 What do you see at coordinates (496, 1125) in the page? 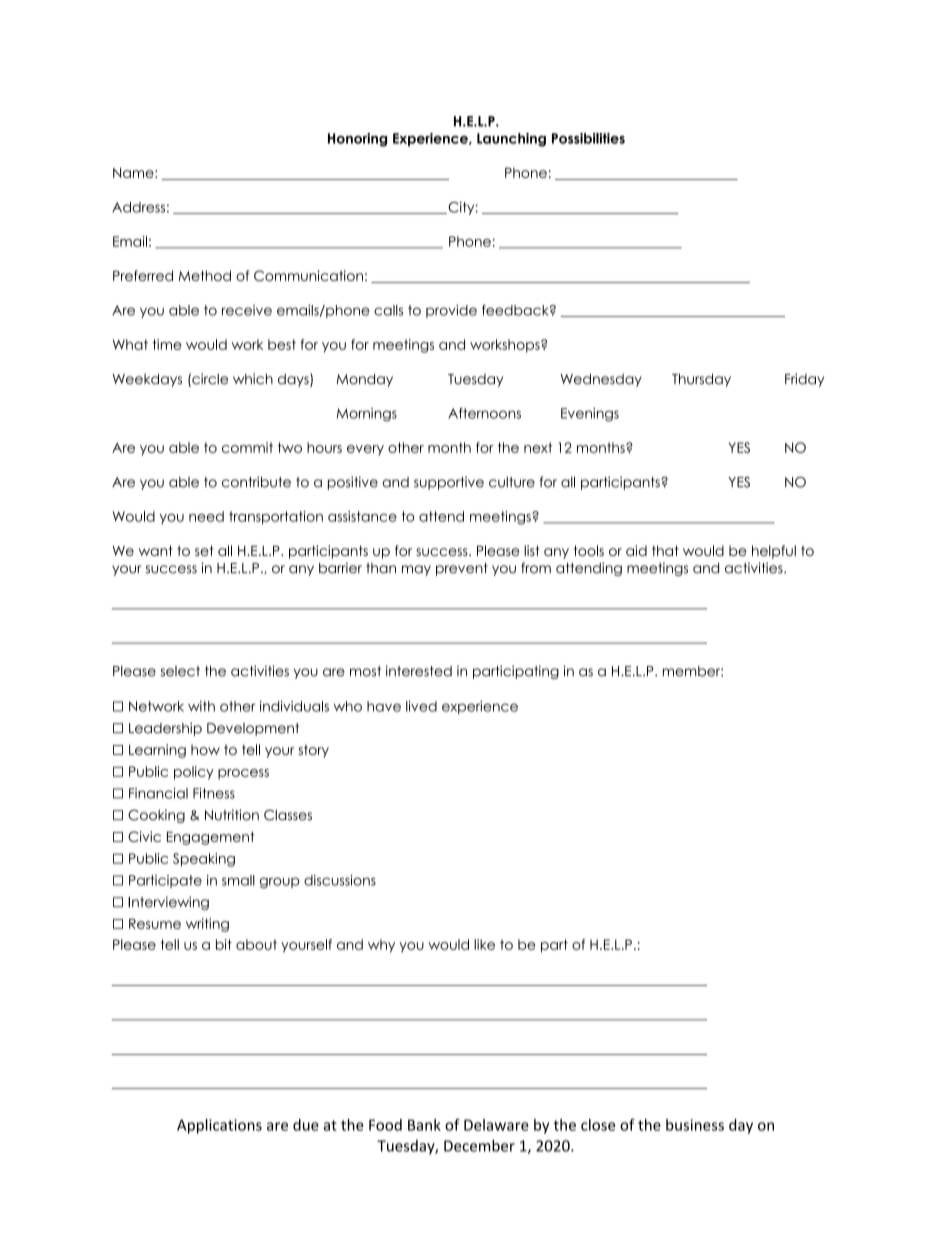
I see `Delaware` at bounding box center [496, 1125].
